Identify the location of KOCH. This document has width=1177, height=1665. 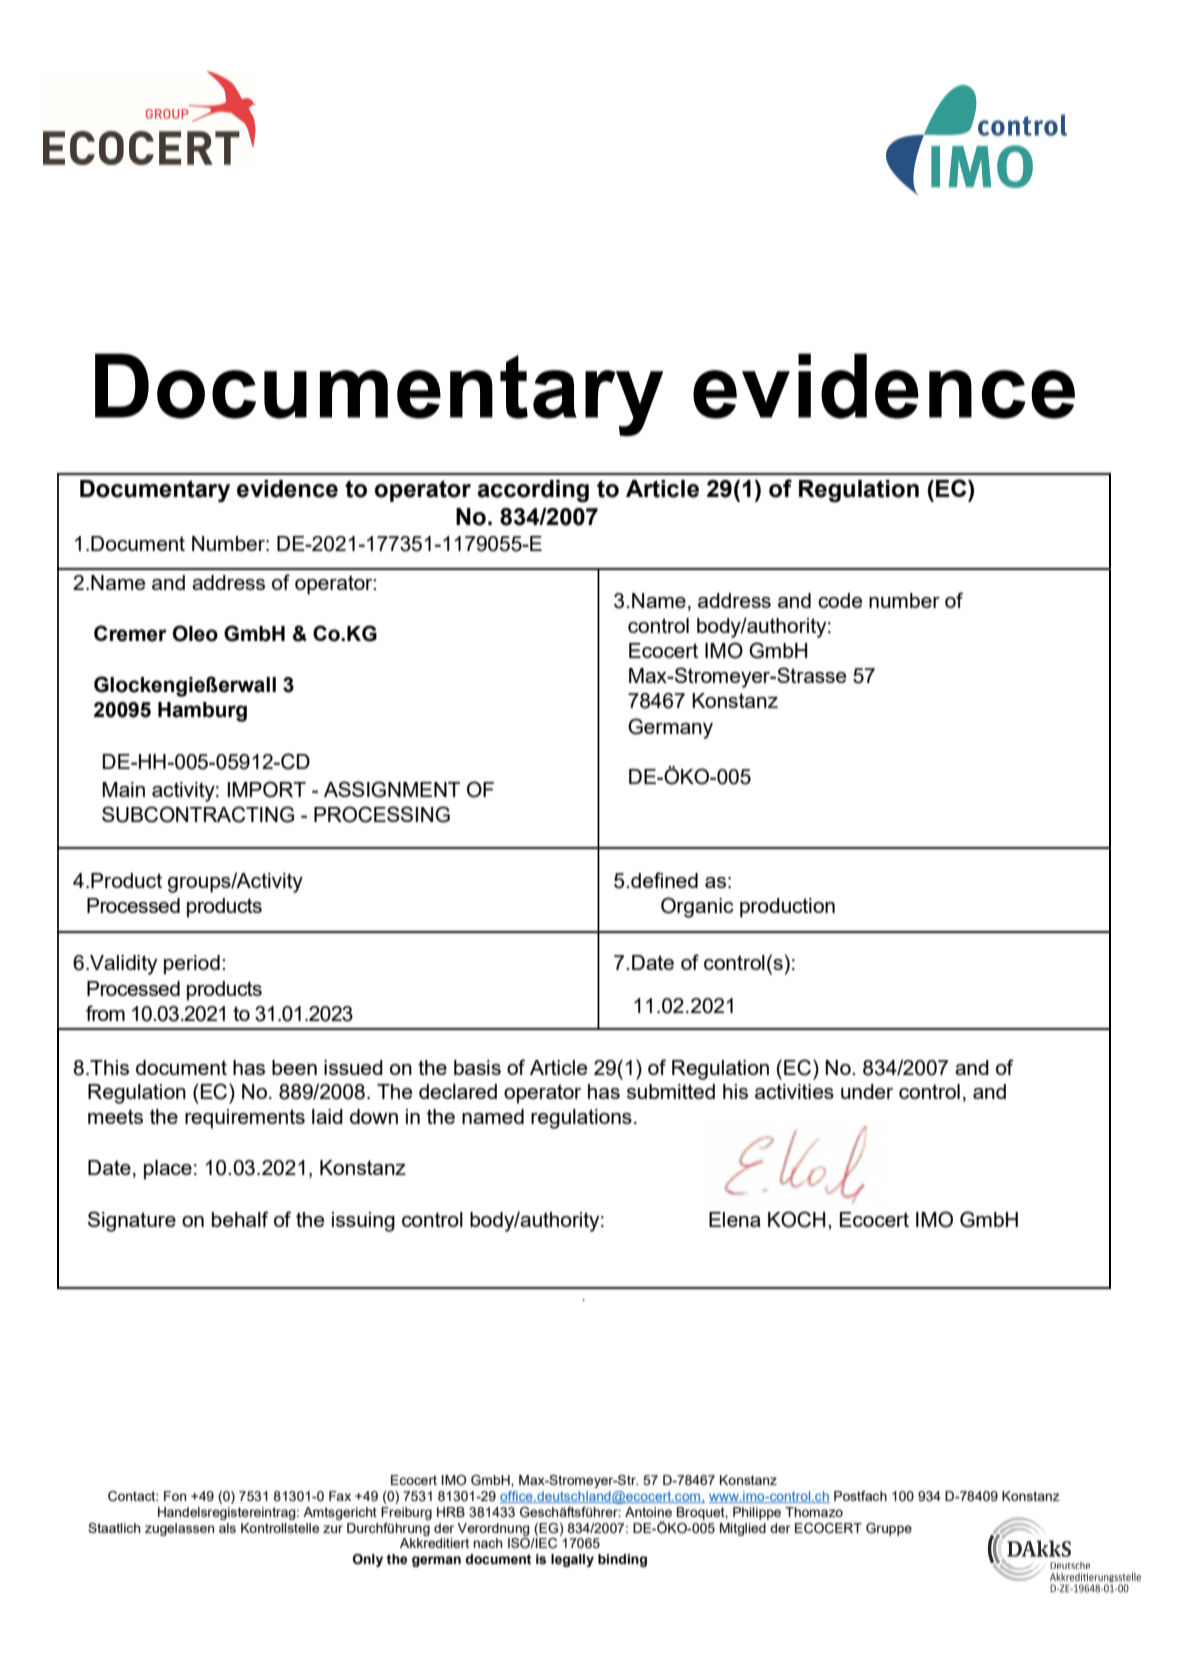
(796, 1219).
